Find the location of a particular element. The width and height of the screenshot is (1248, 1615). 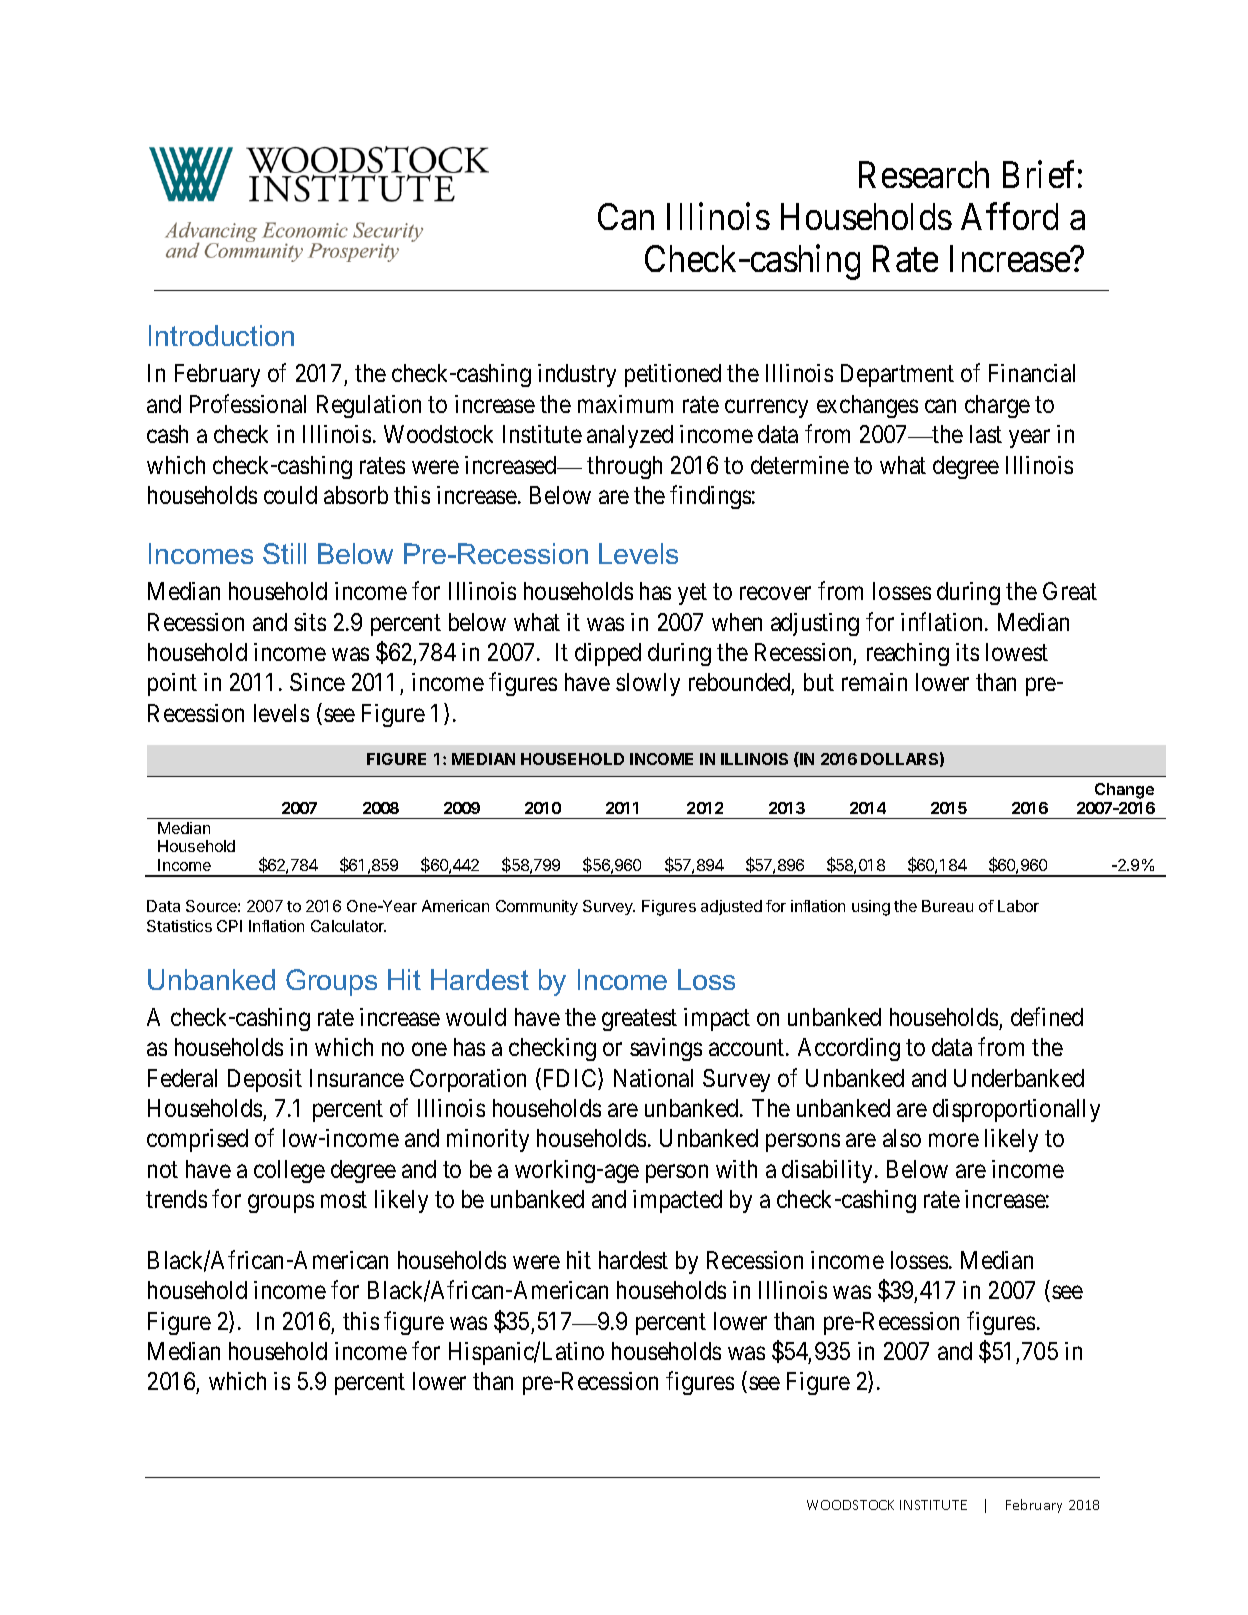

college is located at coordinates (289, 1171).
